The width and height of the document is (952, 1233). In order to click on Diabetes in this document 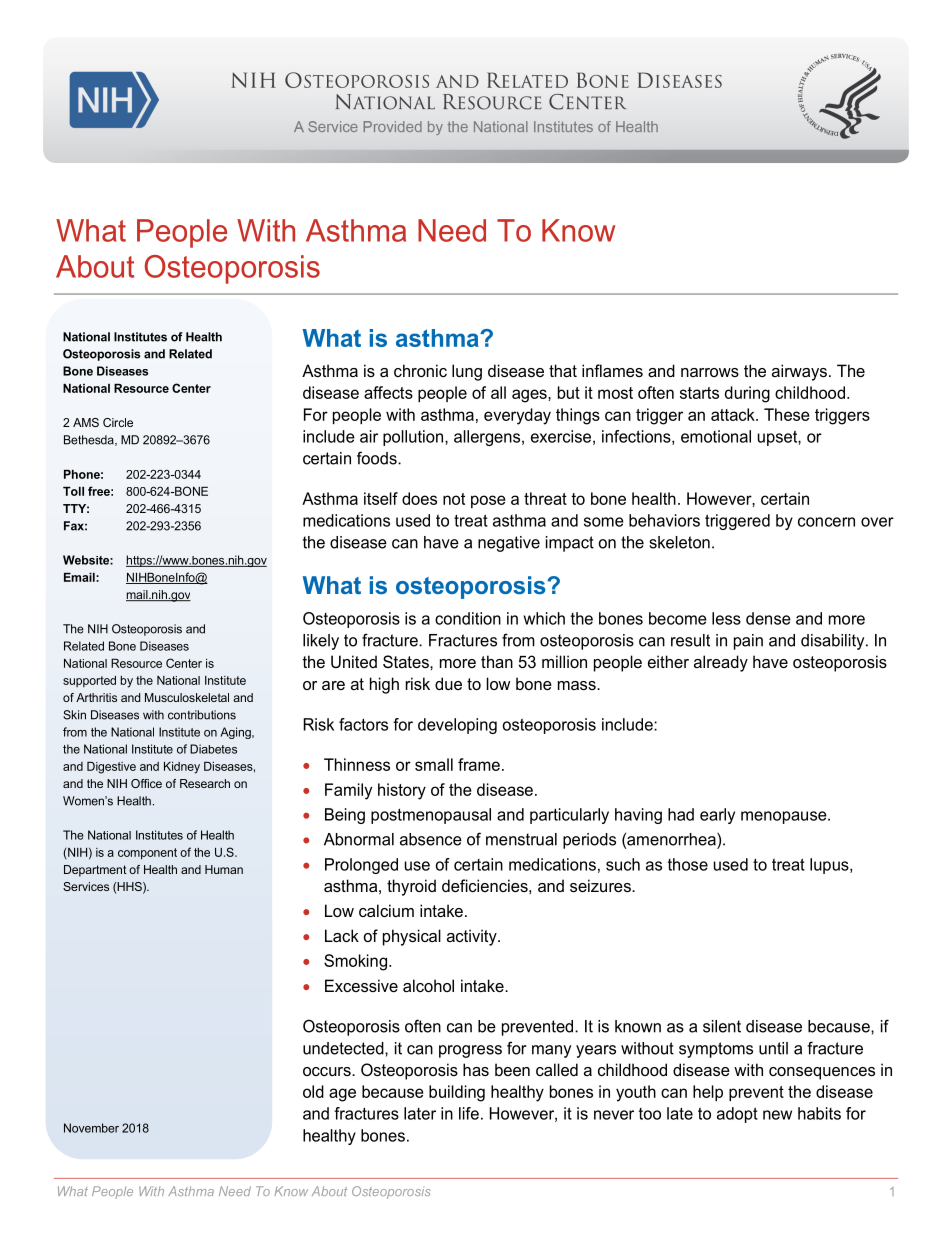, I will do `click(213, 749)`.
